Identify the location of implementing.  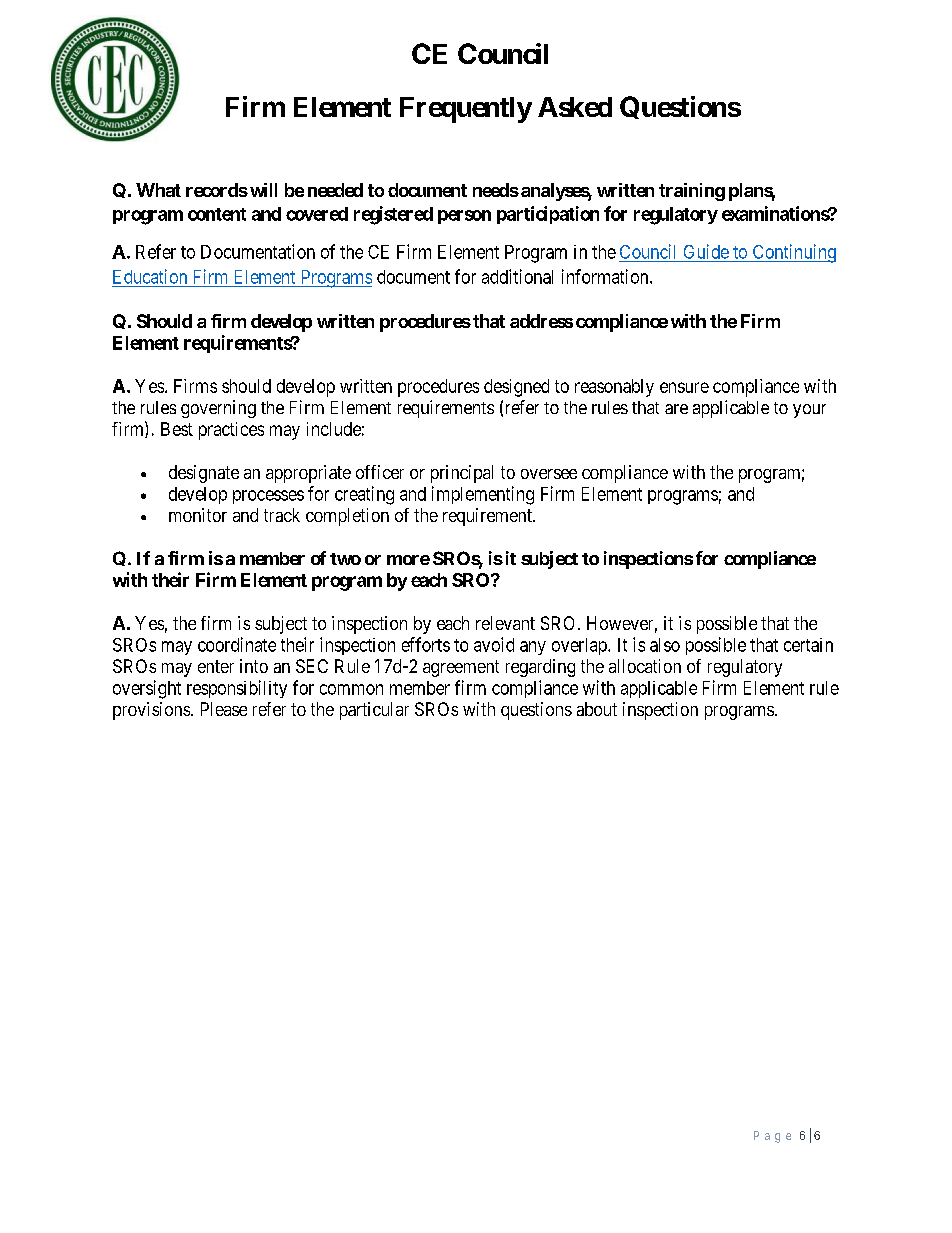
(483, 495).
